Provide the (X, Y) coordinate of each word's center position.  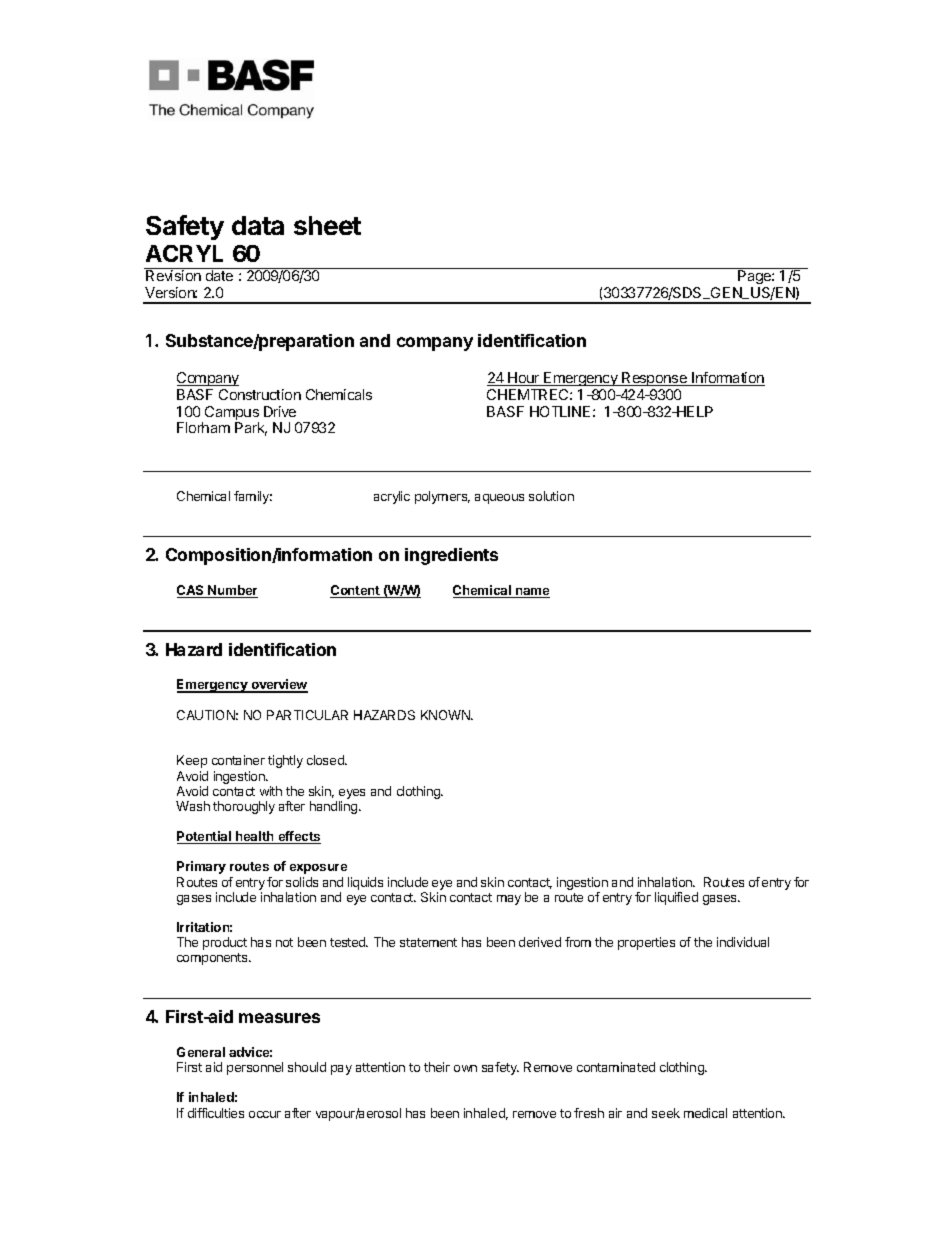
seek (666, 1113)
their (437, 1067)
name (532, 593)
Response (654, 379)
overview (278, 685)
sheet (327, 225)
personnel (255, 1068)
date (219, 275)
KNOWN (446, 715)
